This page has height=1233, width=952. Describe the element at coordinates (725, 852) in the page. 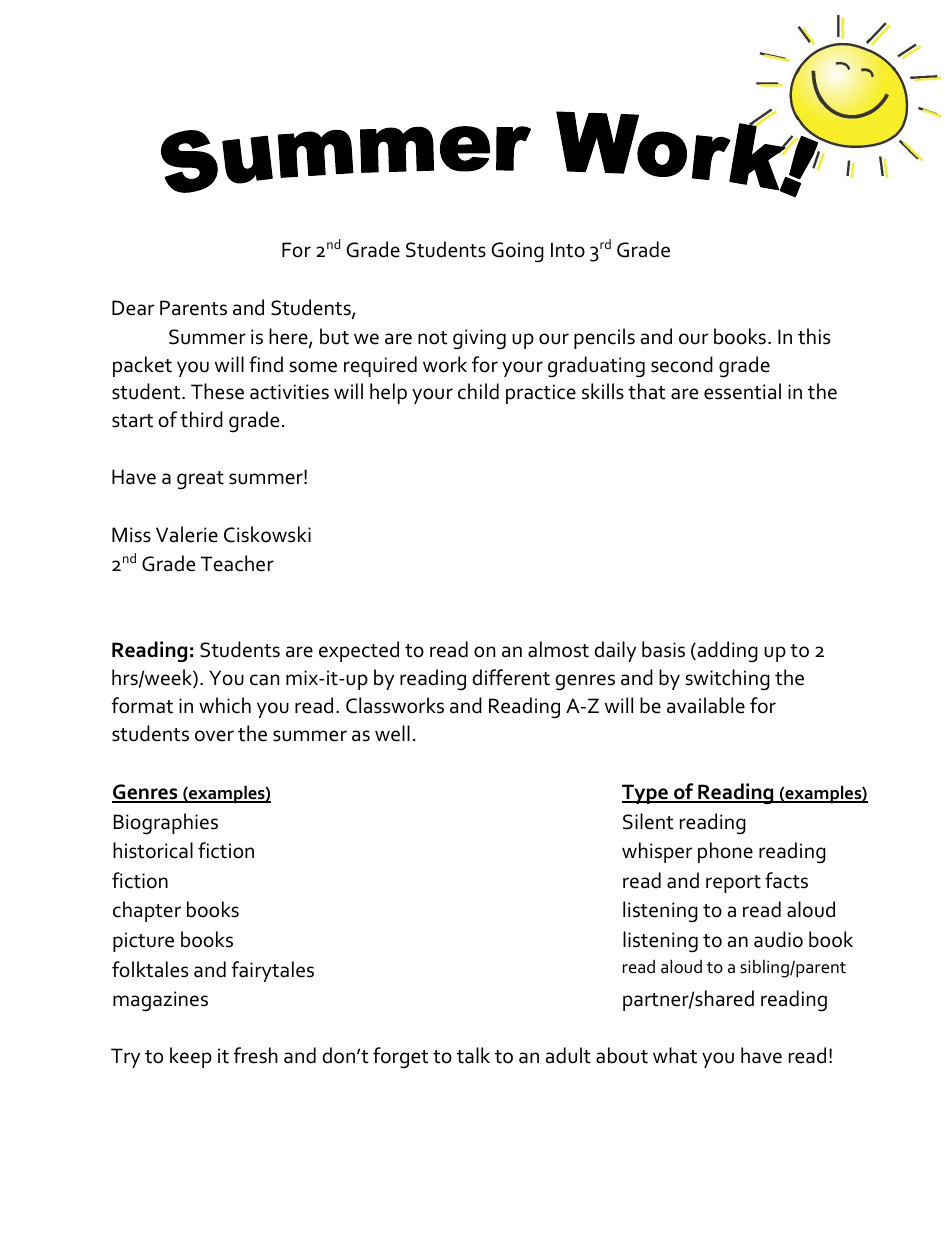

I see `phone` at that location.
